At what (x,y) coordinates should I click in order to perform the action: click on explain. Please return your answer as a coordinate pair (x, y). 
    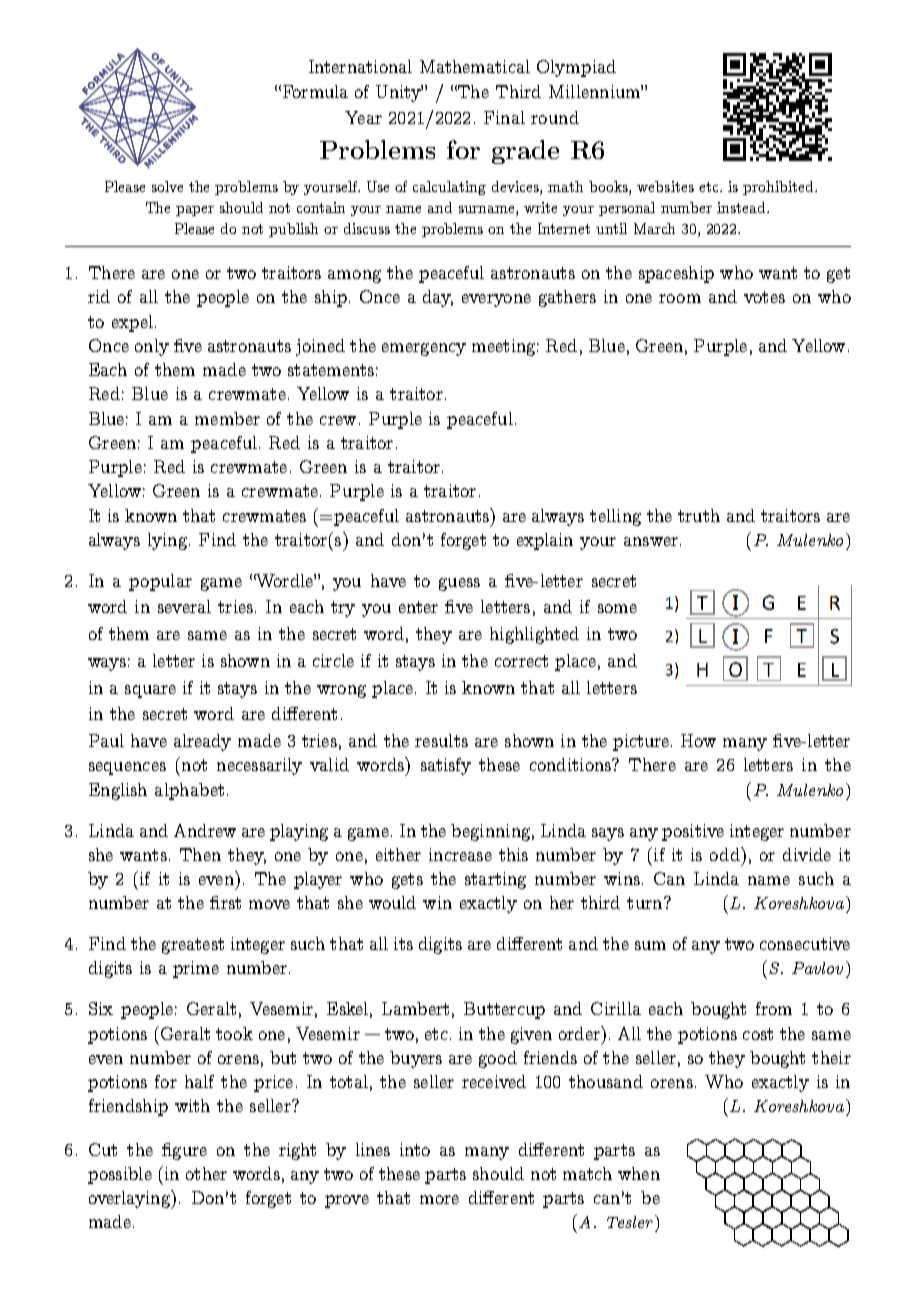
    Looking at the image, I should click on (545, 541).
